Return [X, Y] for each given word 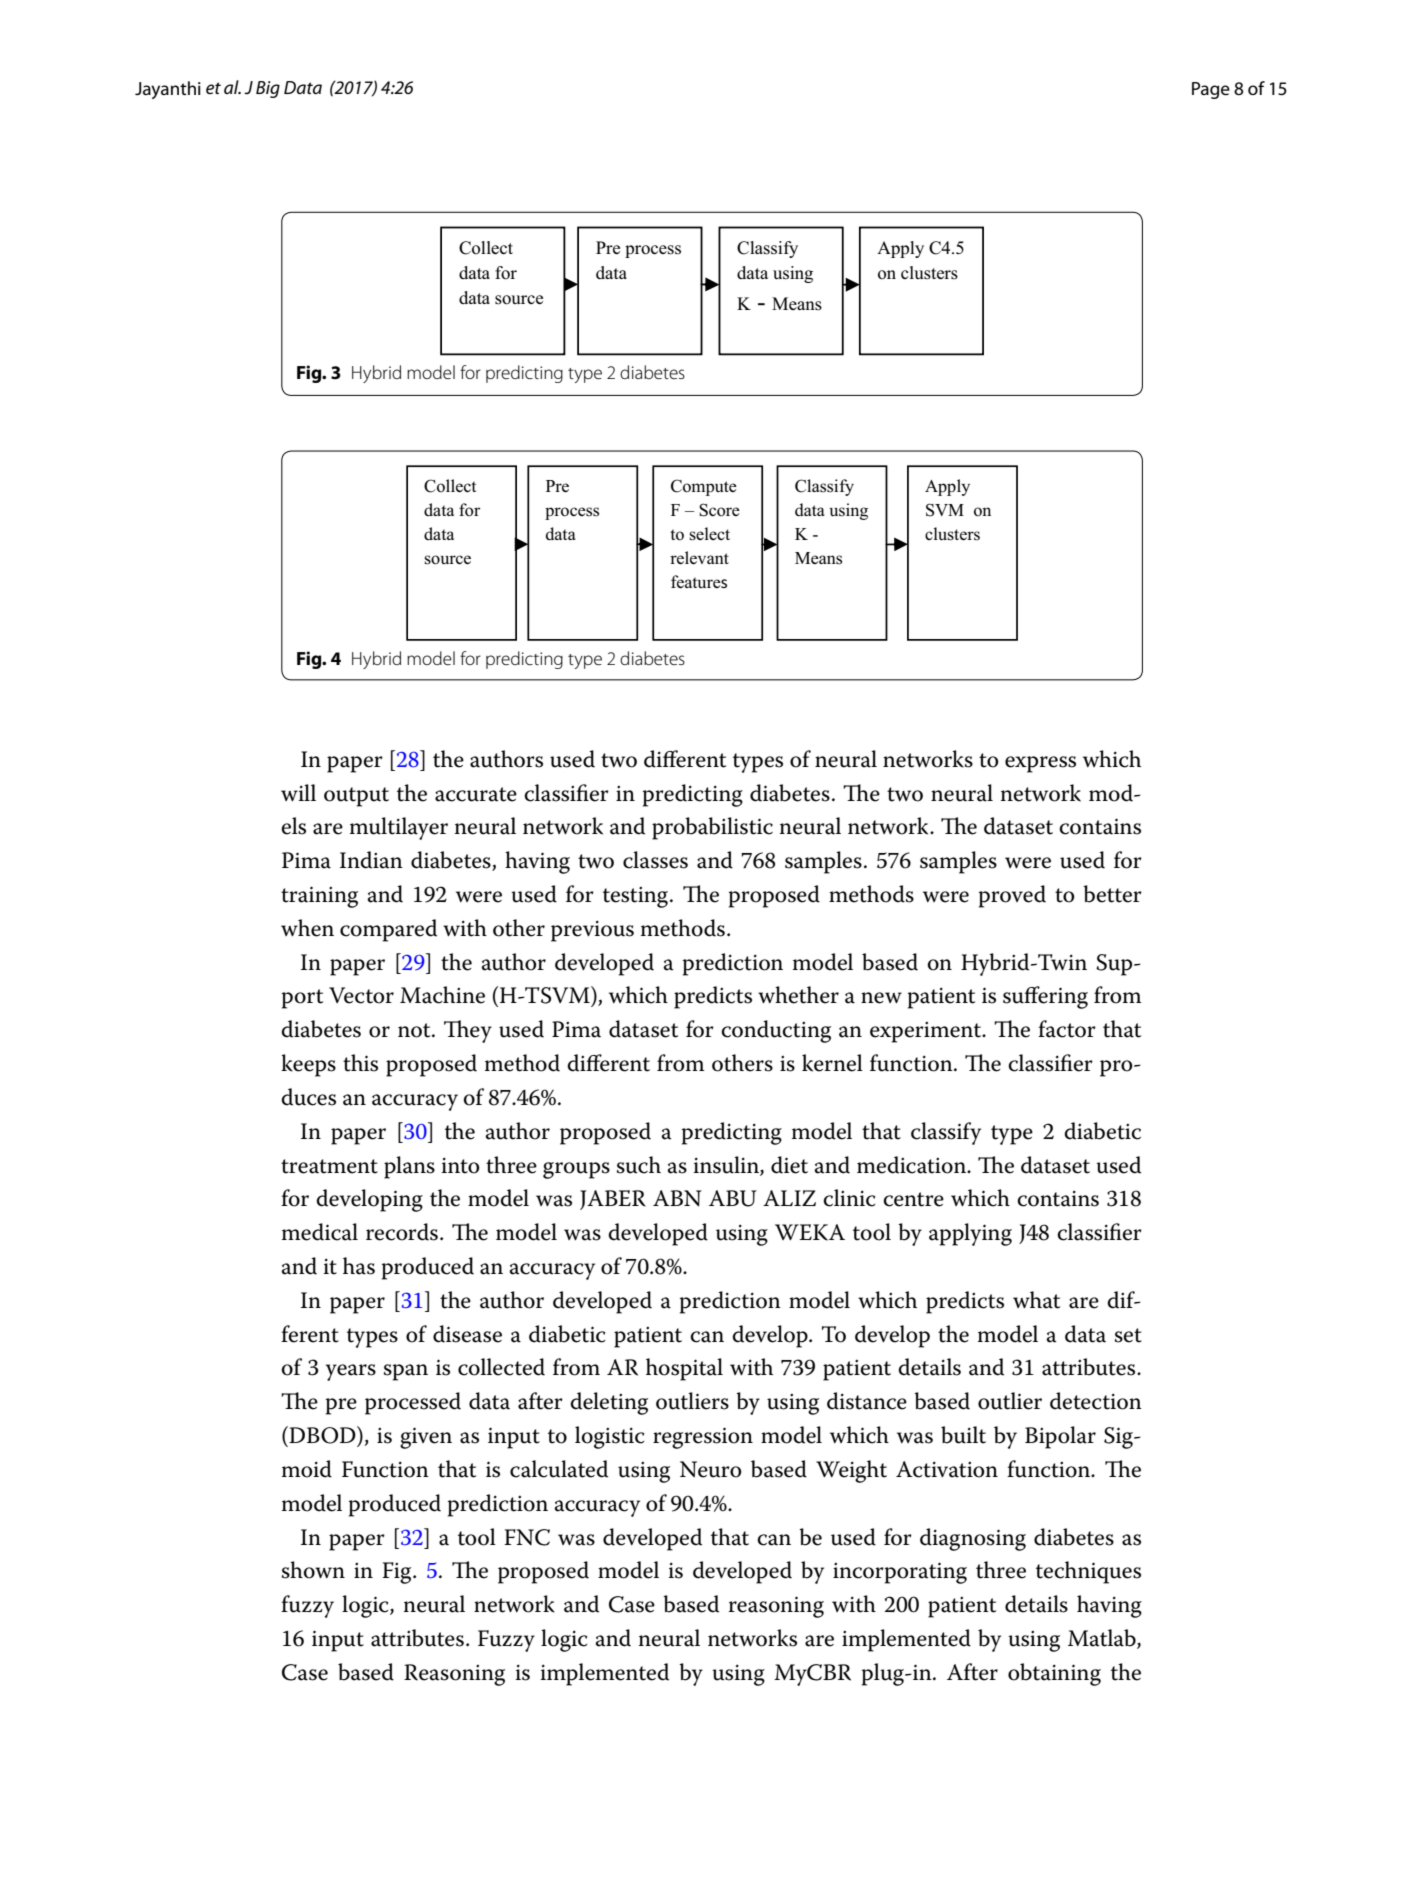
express [1040, 764]
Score [719, 510]
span [406, 1372]
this [360, 1063]
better [1112, 894]
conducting [776, 1031]
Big [268, 89]
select [709, 534]
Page [1211, 90]
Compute [704, 487]
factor [1067, 1029]
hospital [684, 1369]
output [356, 797]
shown [313, 1570]
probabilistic [712, 828]
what [1036, 1300]
